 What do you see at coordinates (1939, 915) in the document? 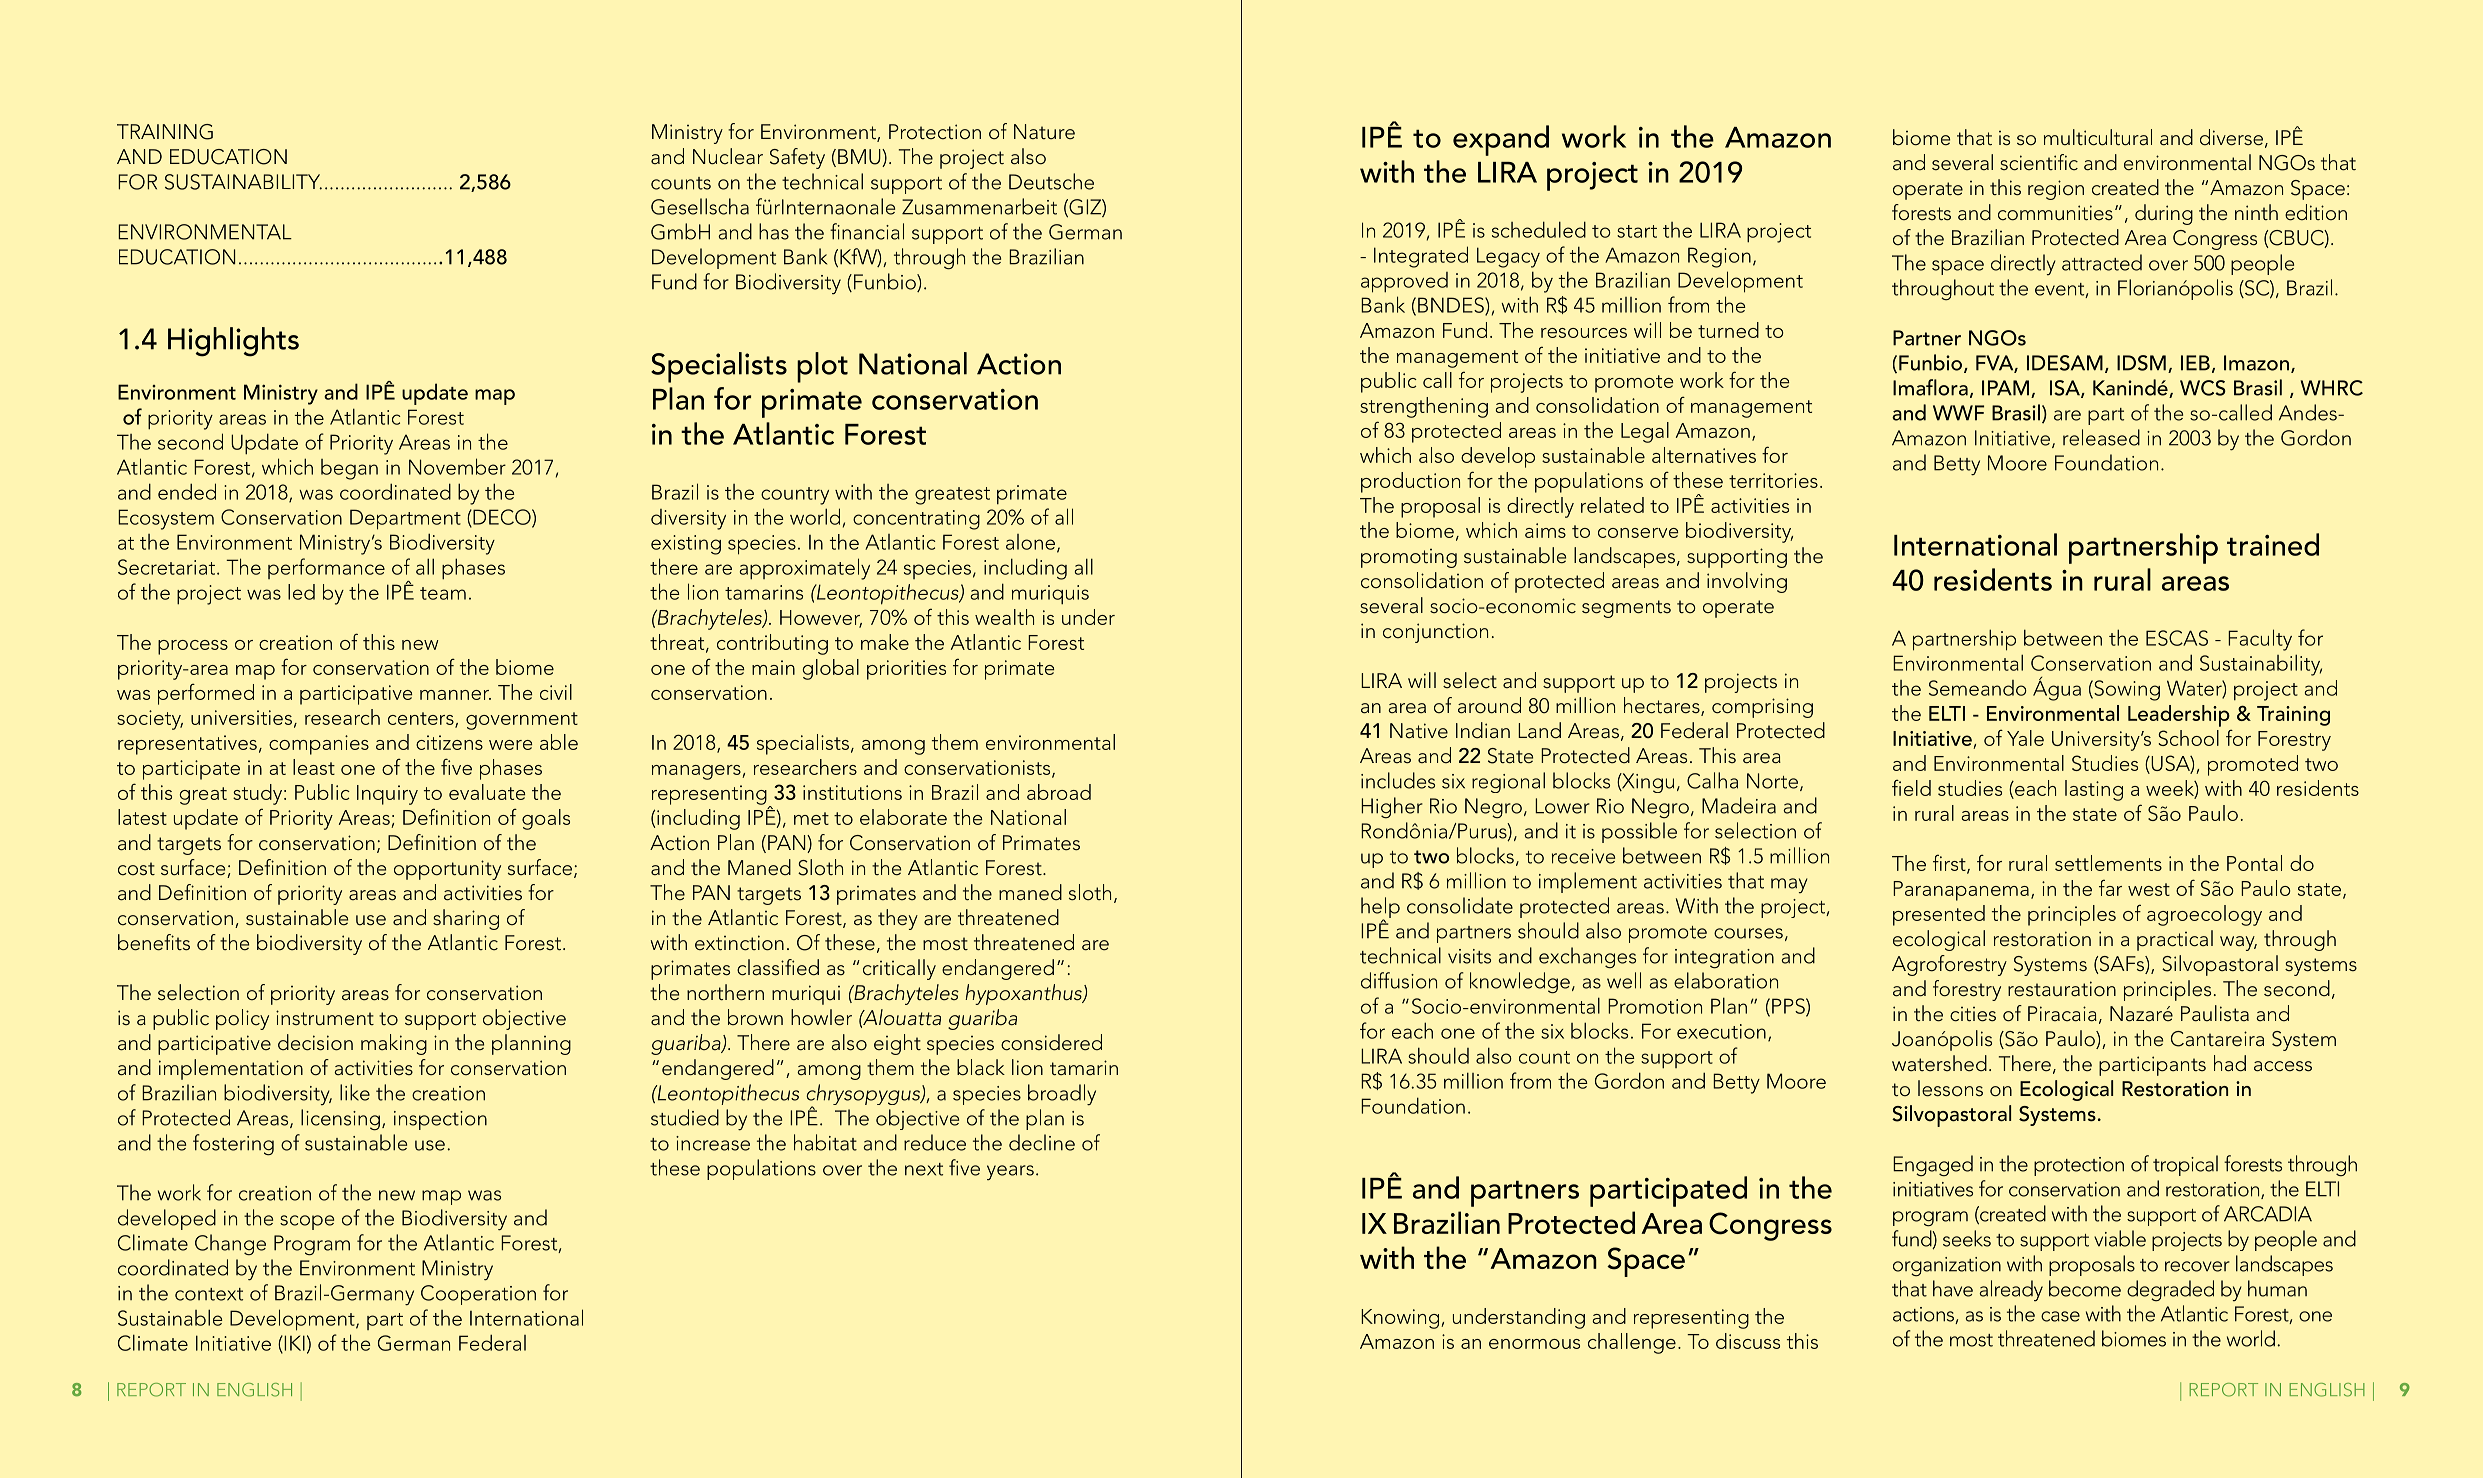
I see `presented` at bounding box center [1939, 915].
